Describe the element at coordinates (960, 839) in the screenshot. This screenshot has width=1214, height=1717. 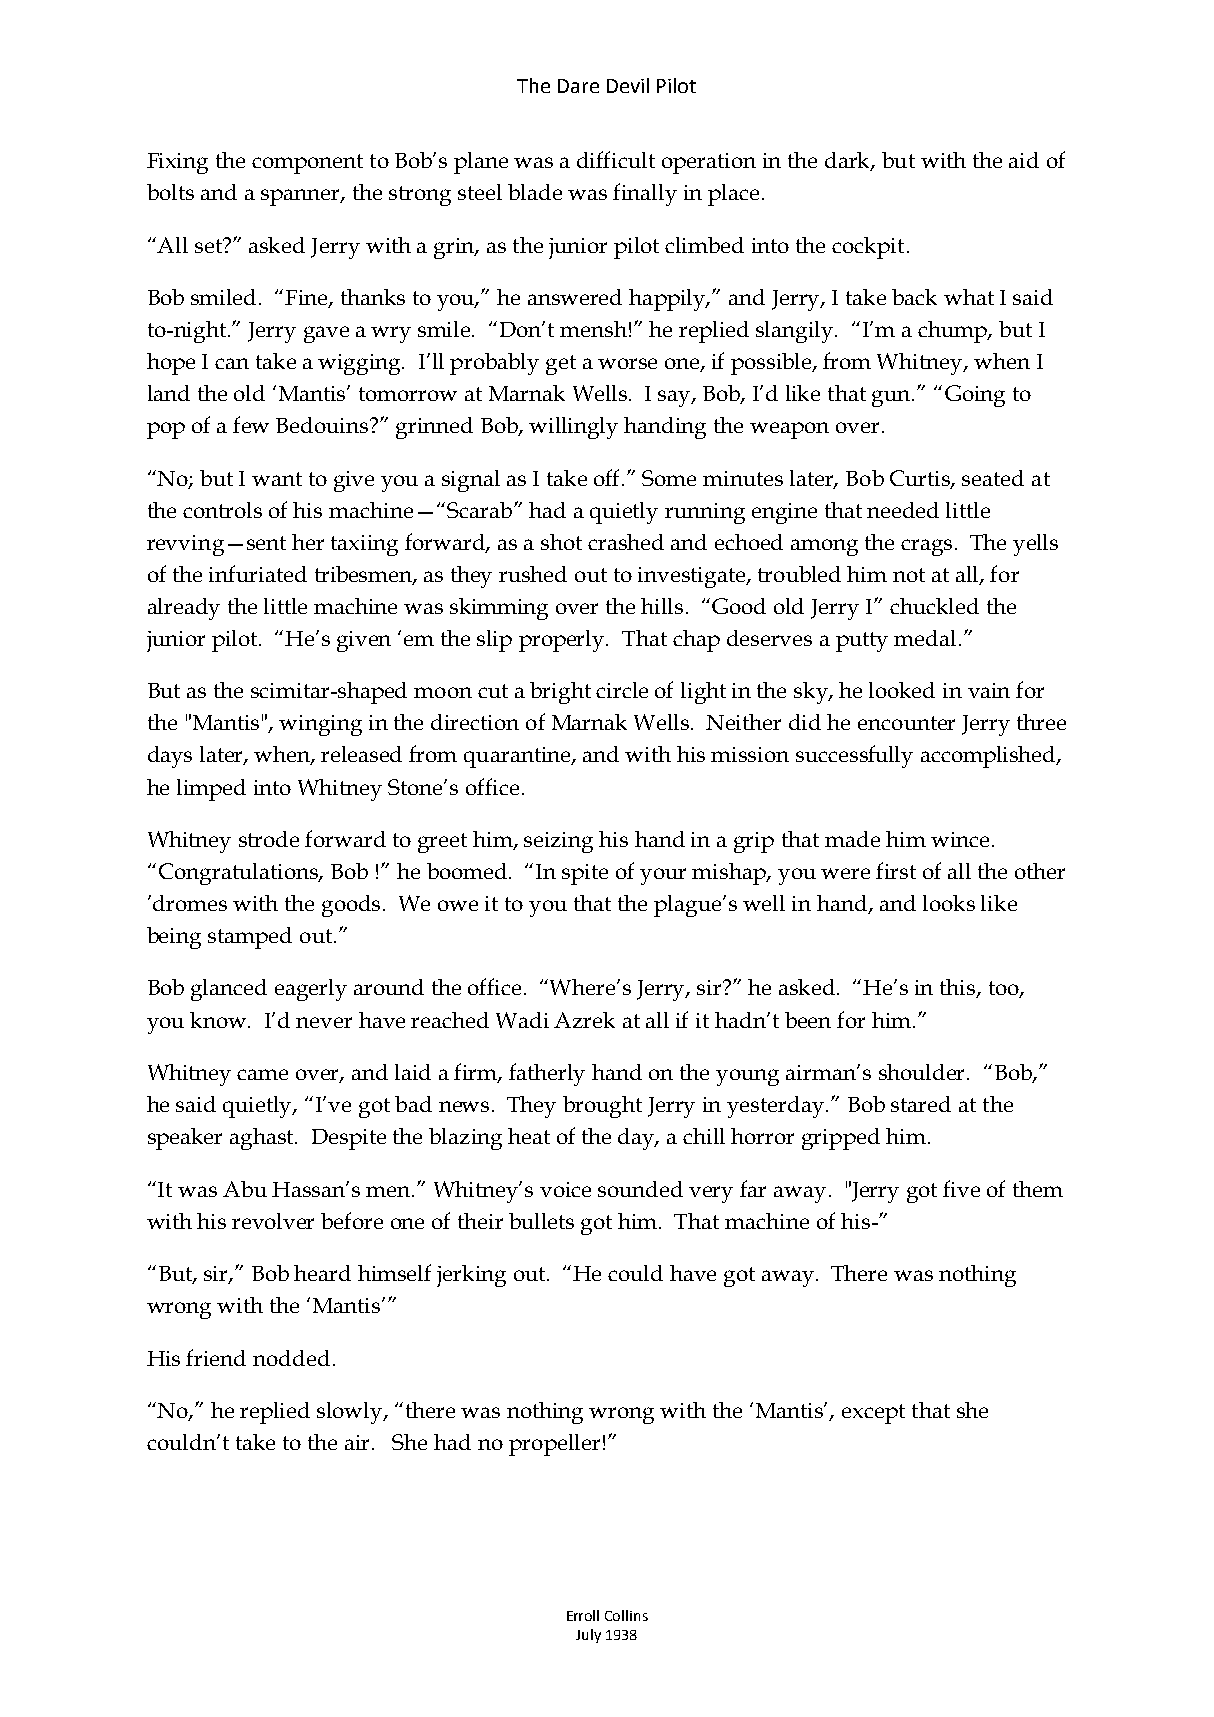
I see `wince` at that location.
